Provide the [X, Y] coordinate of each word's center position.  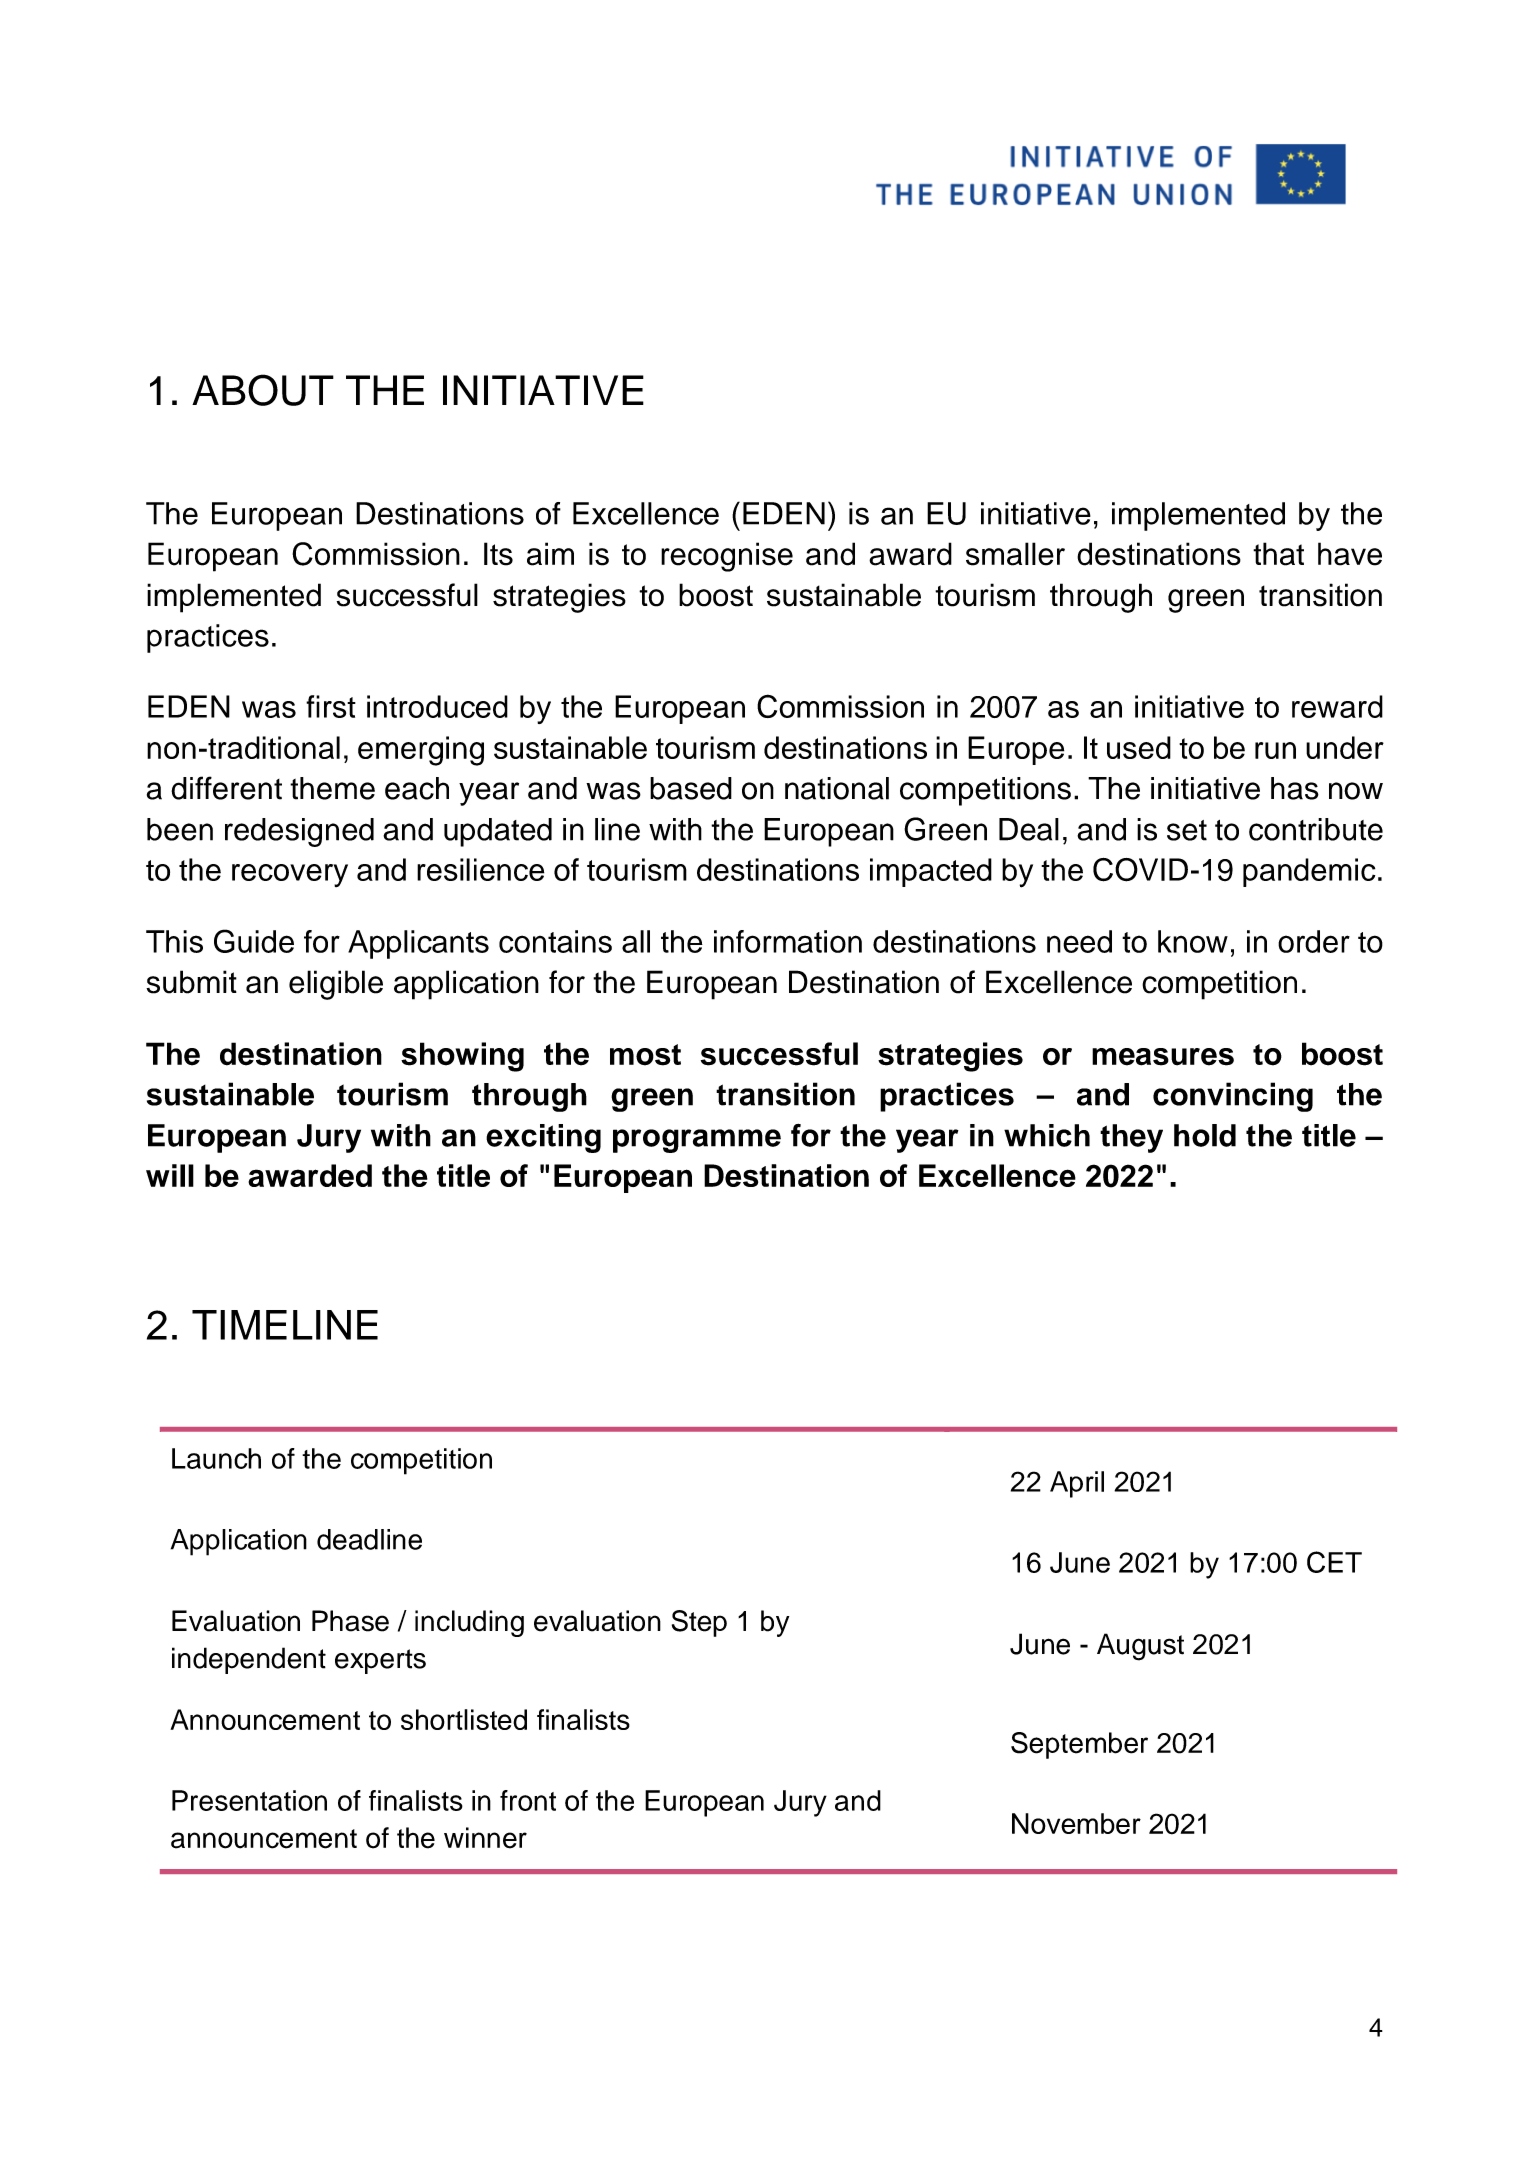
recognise [727, 557]
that [1278, 554]
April [1077, 1484]
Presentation [249, 1800]
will [170, 1175]
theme [332, 788]
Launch [216, 1458]
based [691, 788]
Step [699, 1623]
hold [1205, 1135]
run [1275, 750]
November [1076, 1823]
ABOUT [263, 390]
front [528, 1800]
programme [697, 1141]
